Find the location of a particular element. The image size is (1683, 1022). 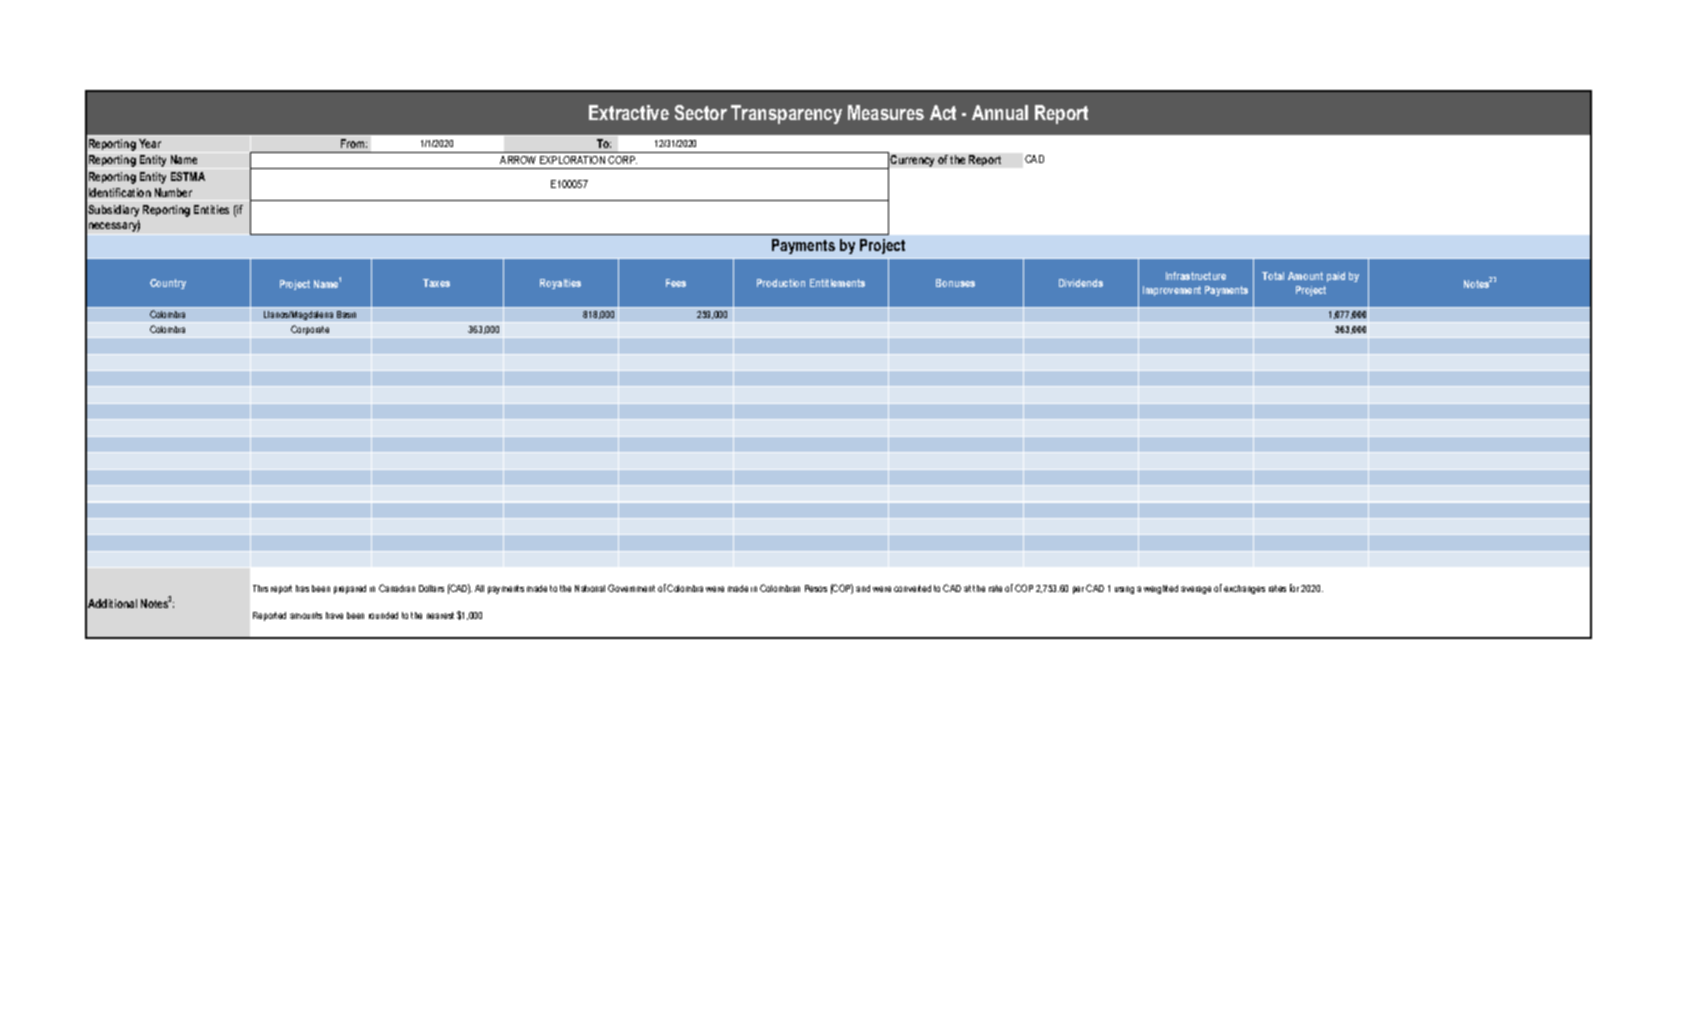

has is located at coordinates (302, 588).
